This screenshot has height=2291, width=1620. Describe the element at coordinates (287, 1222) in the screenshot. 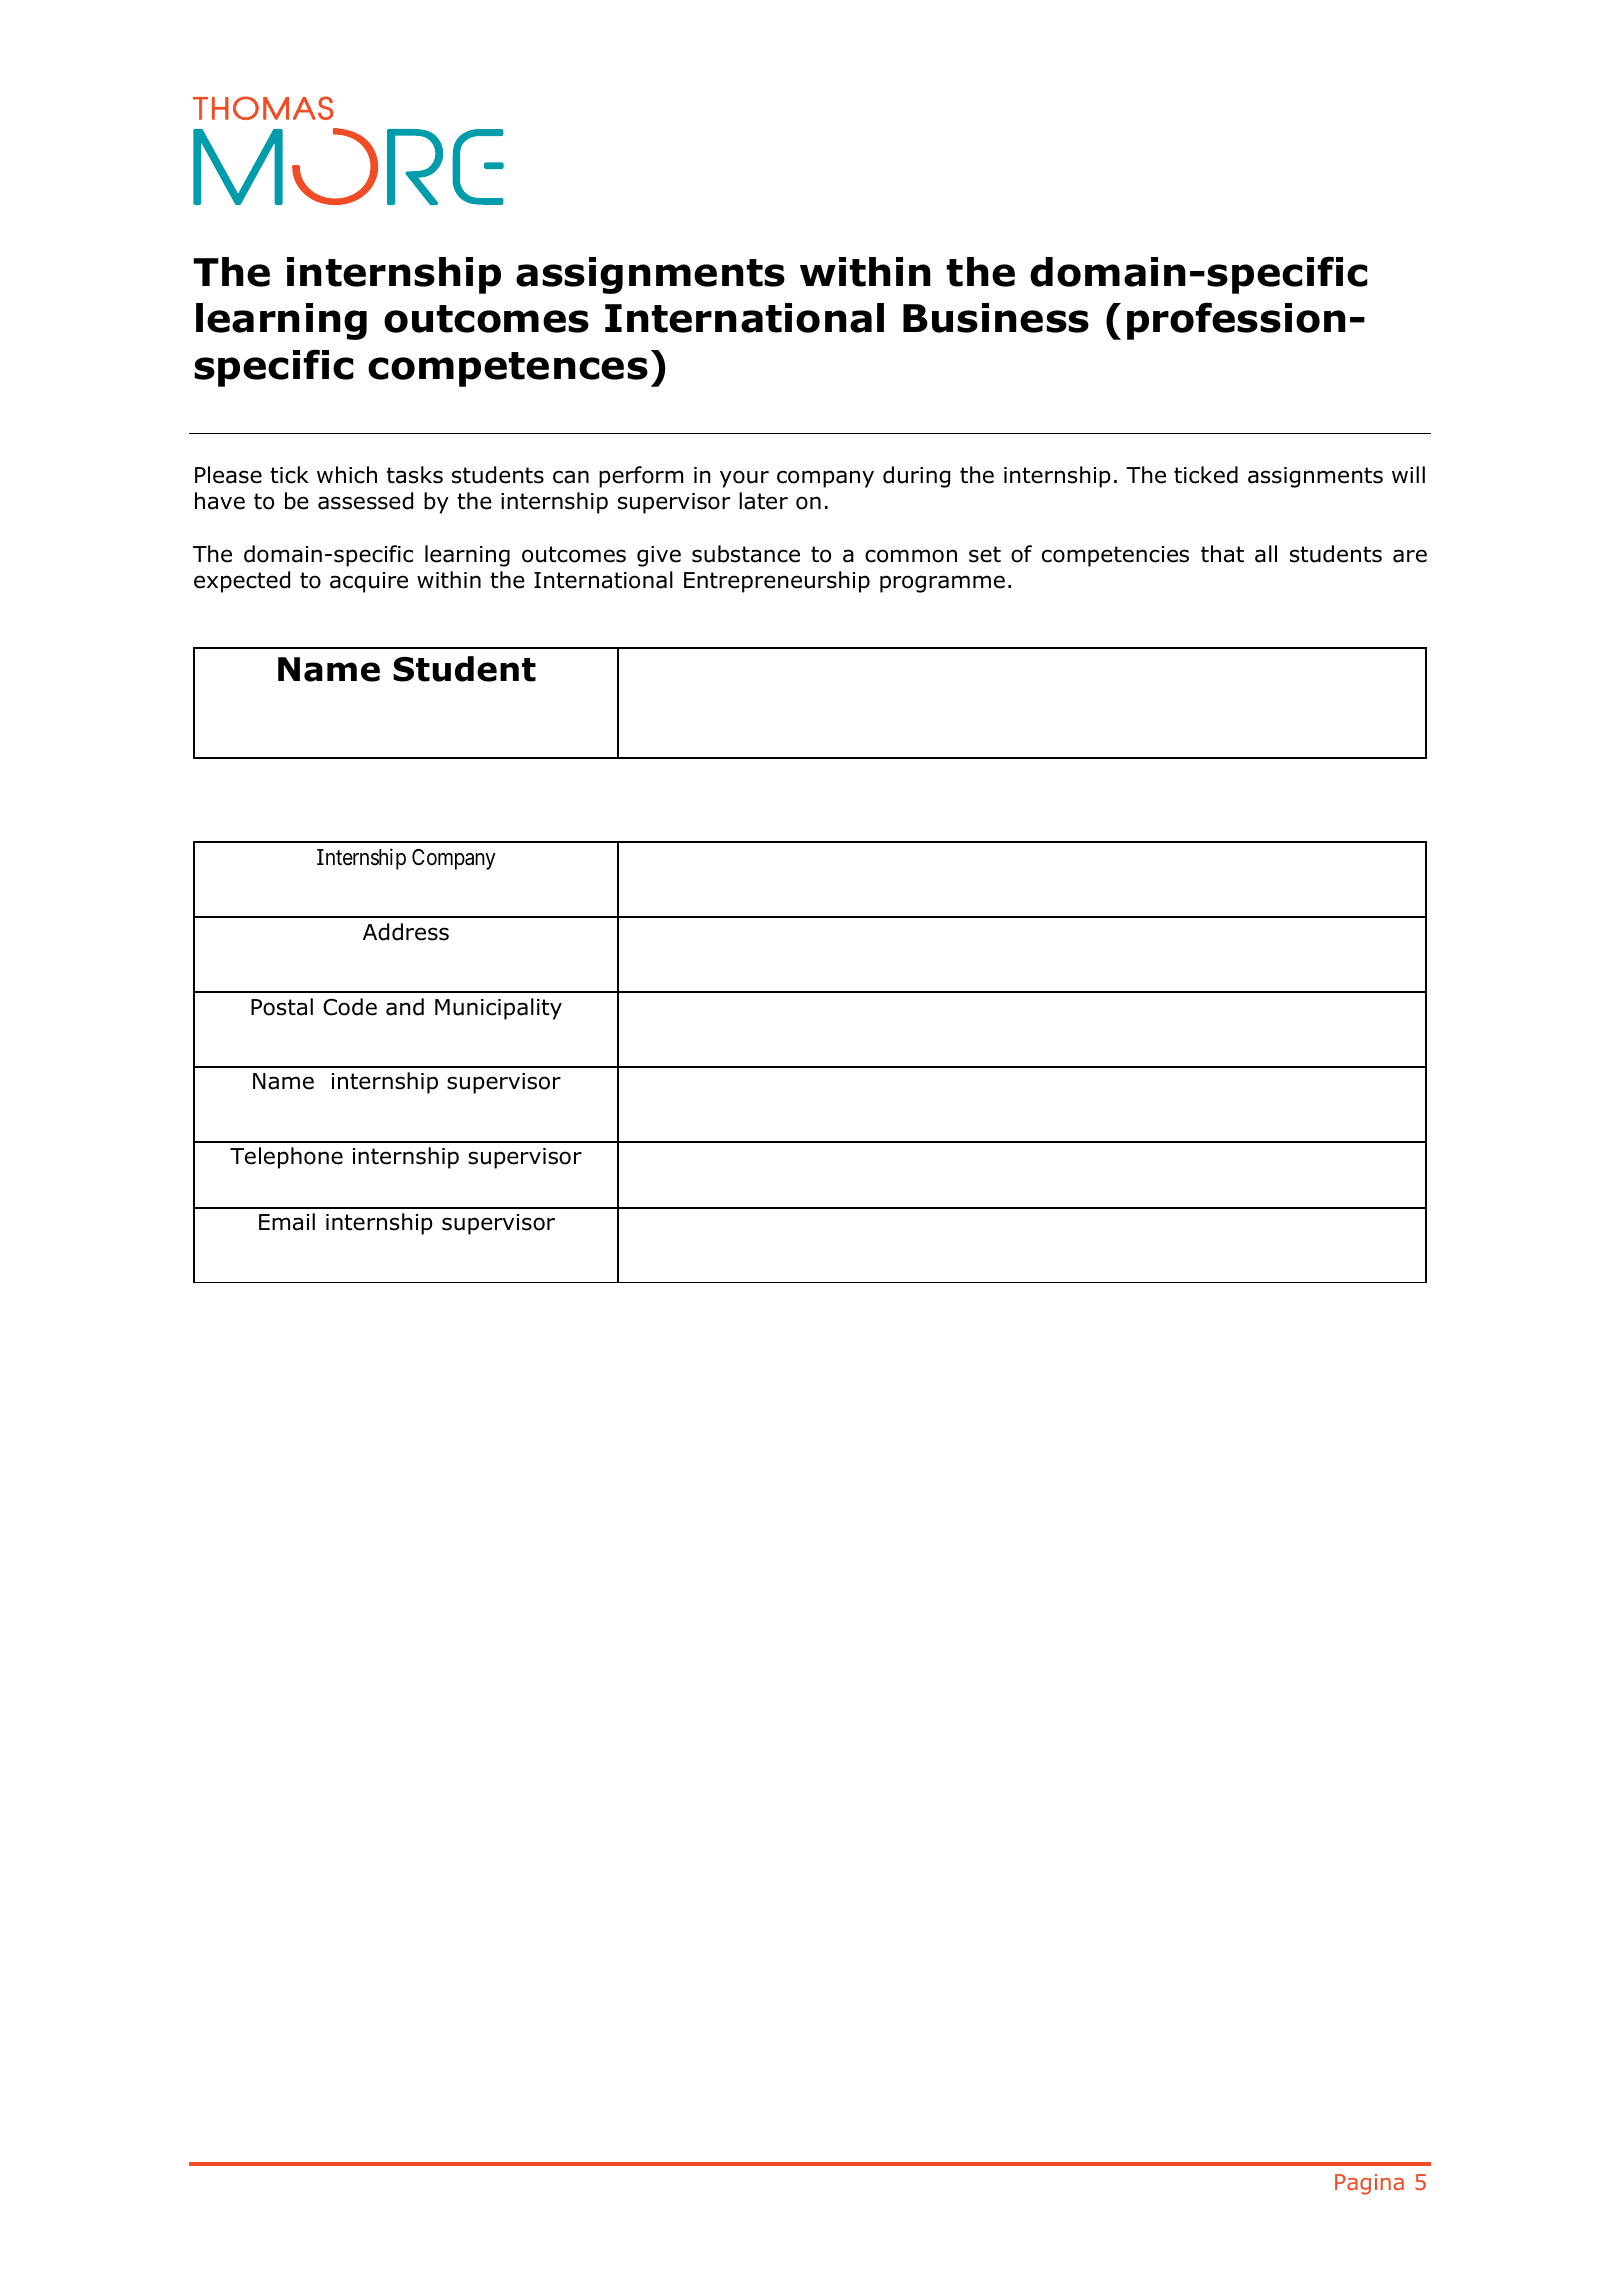

I see `Email` at that location.
